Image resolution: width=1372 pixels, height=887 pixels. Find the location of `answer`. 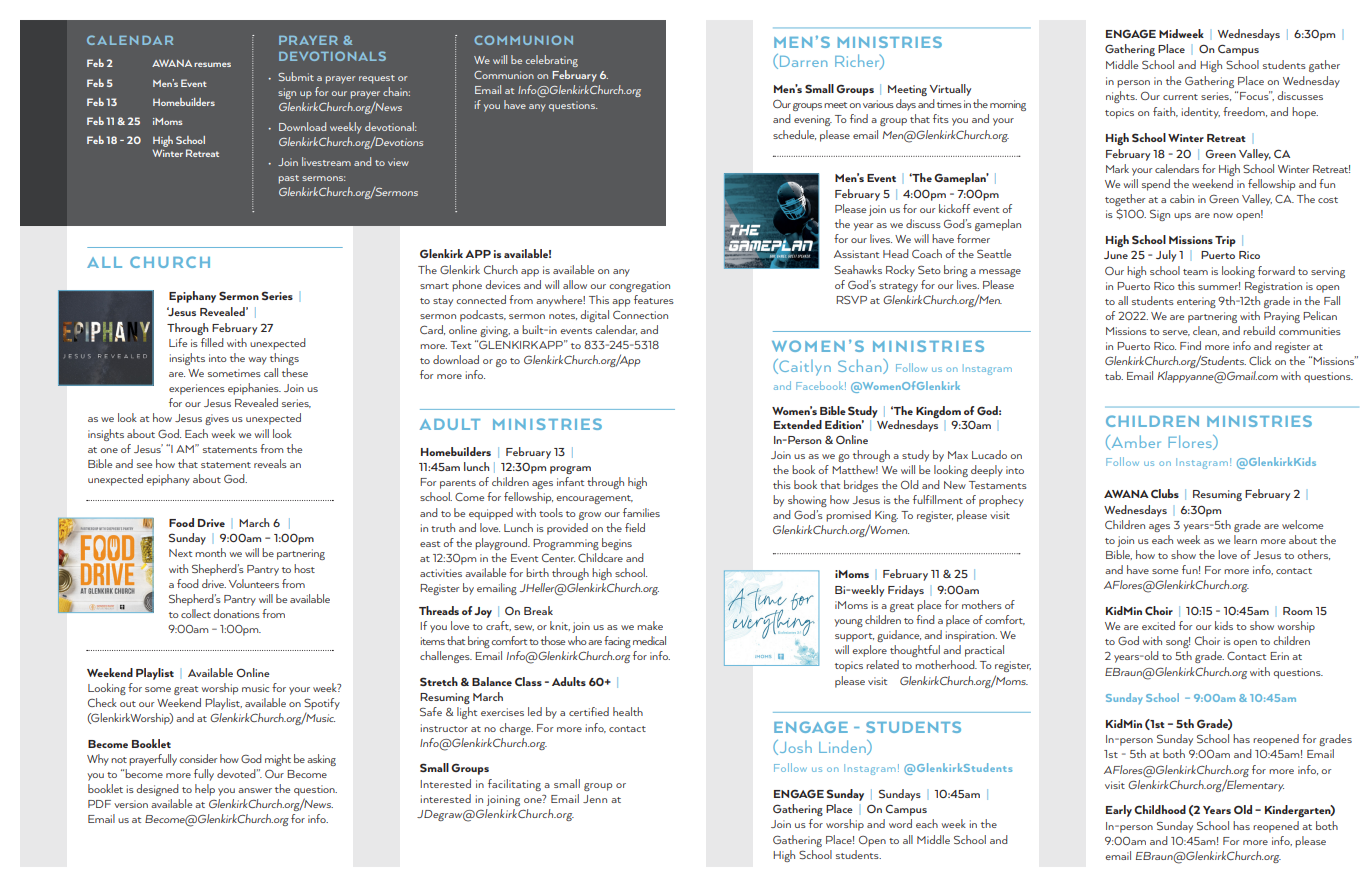

answer is located at coordinates (255, 790).
